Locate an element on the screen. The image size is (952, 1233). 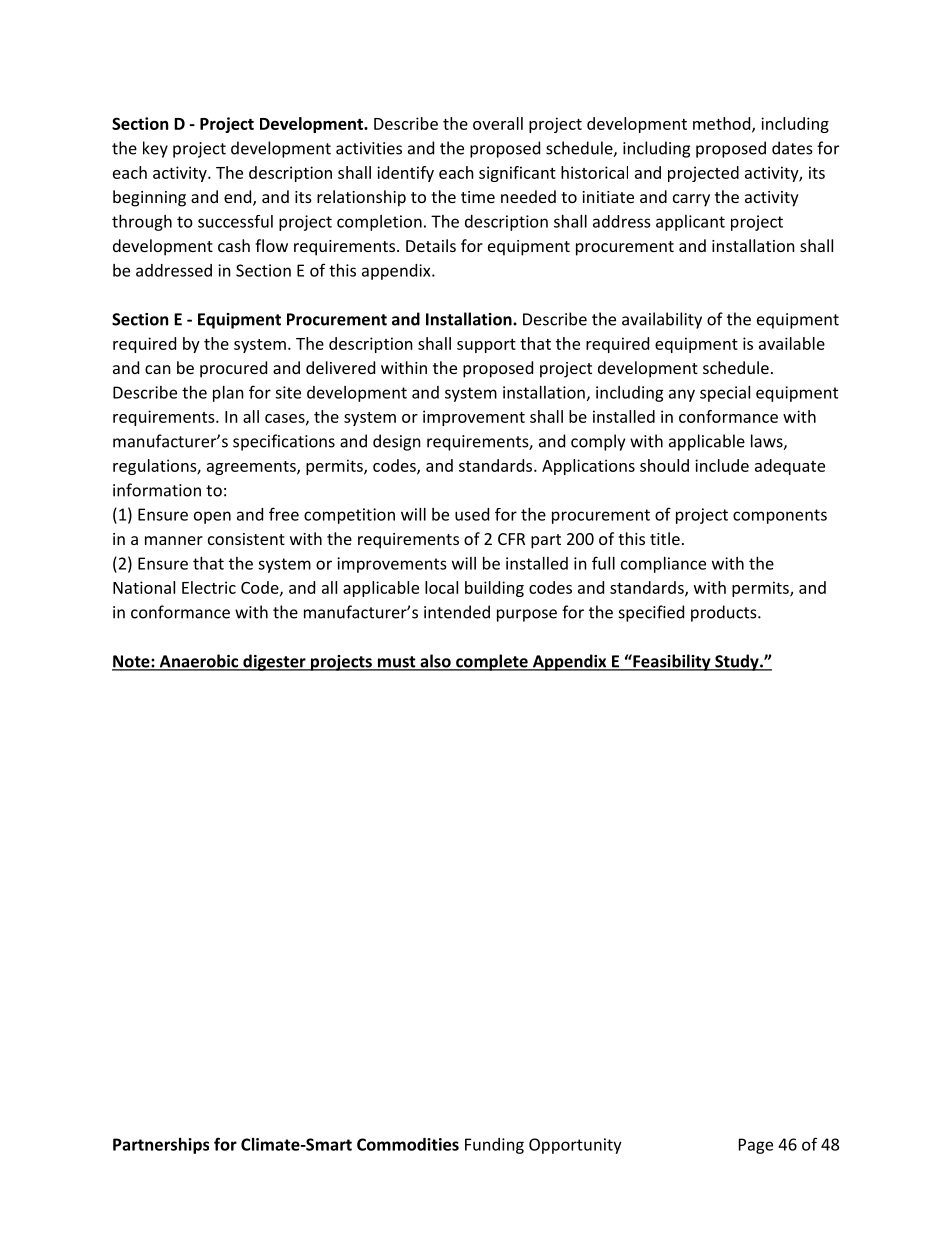
support is located at coordinates (486, 346).
